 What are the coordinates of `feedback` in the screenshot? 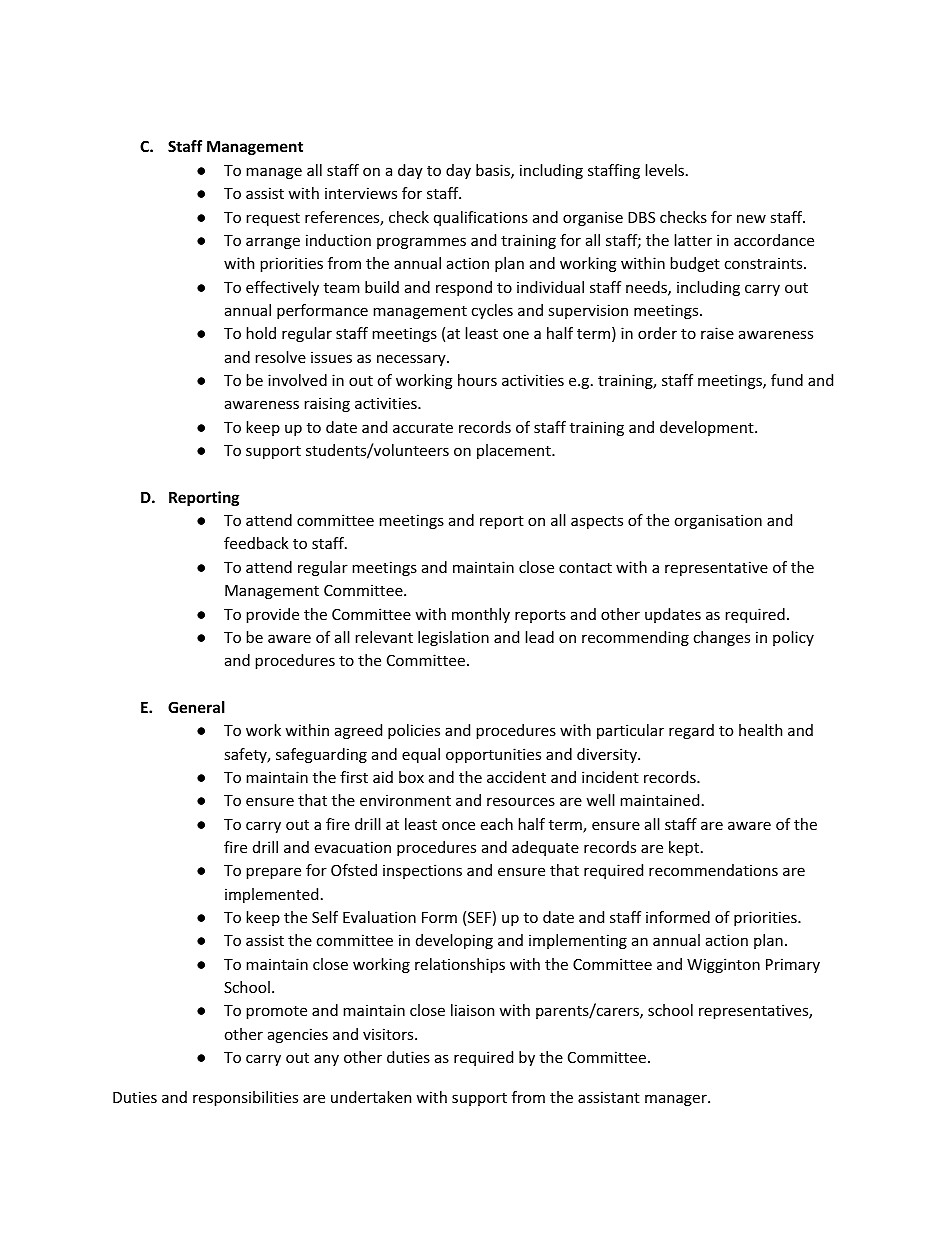 It's located at (256, 543).
